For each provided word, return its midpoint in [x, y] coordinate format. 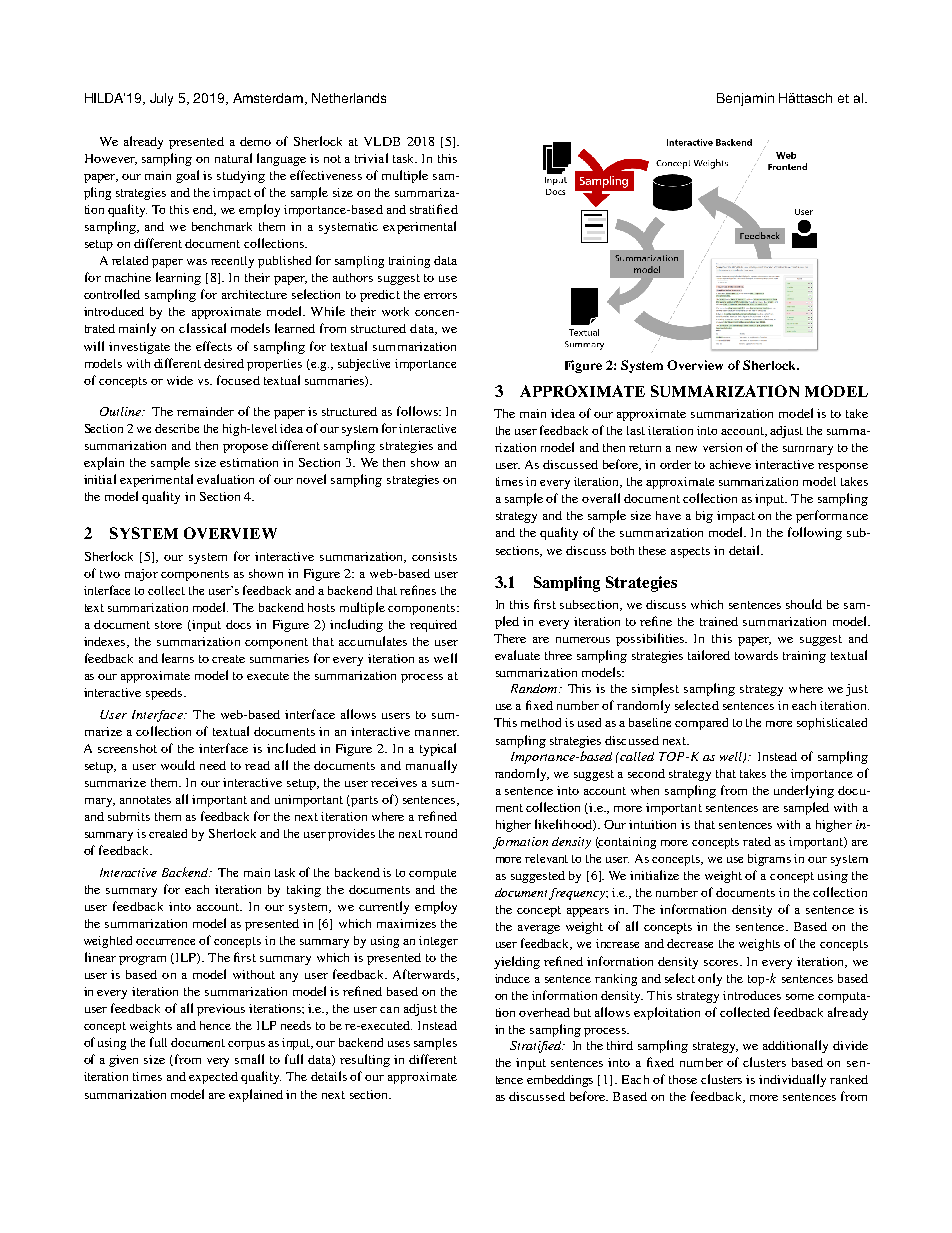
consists [434, 556]
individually [792, 1080]
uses [399, 1044]
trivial [371, 158]
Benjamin [745, 99]
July [161, 99]
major [141, 575]
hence [215, 1025]
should [804, 604]
